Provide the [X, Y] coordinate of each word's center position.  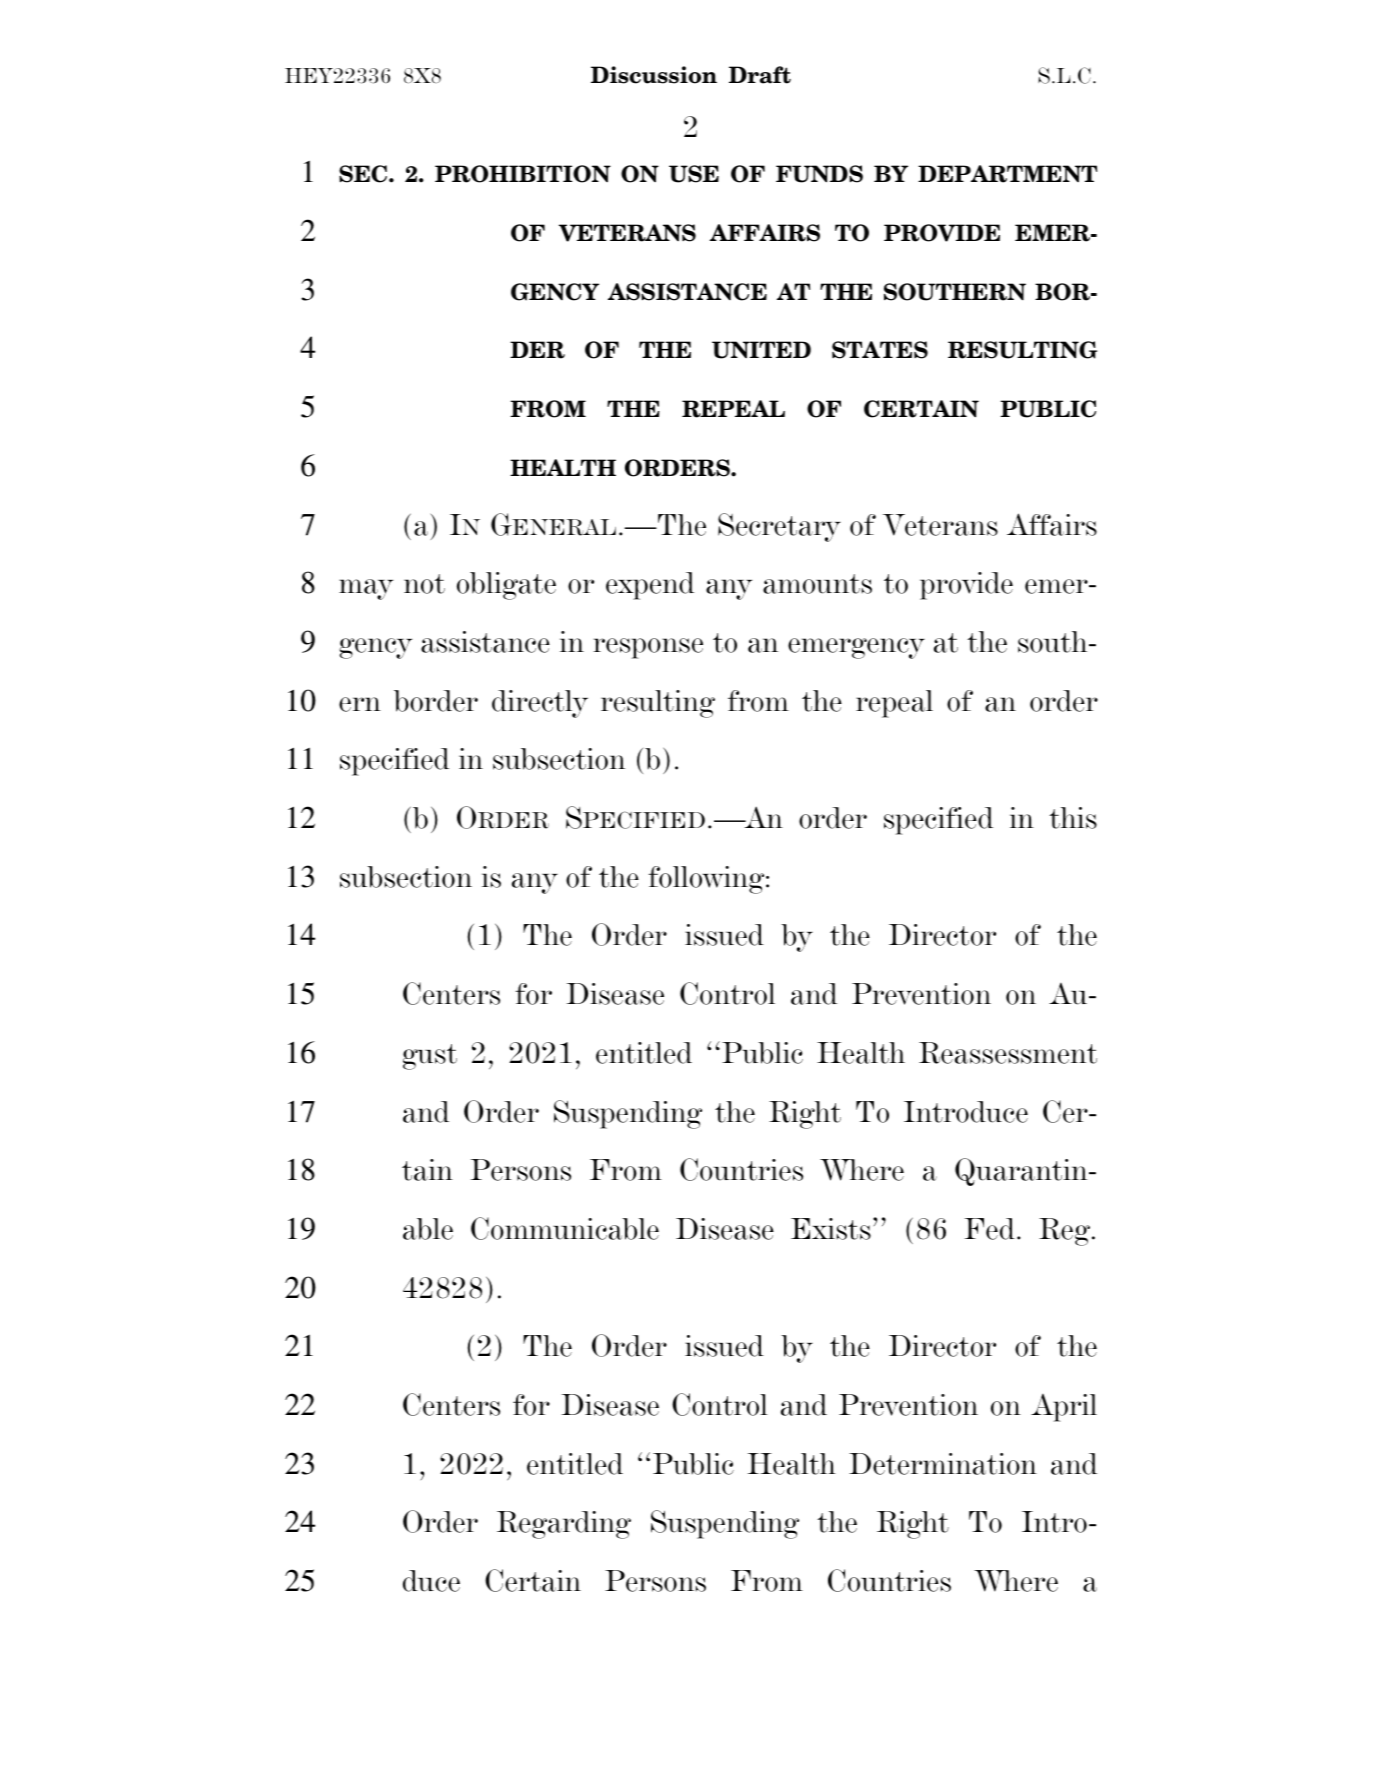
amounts [817, 584]
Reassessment [1008, 1053]
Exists [831, 1229]
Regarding [564, 1525]
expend [650, 586]
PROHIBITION [523, 174]
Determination [943, 1464]
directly [540, 704]
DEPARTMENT [1007, 174]
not [424, 584]
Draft [760, 75]
